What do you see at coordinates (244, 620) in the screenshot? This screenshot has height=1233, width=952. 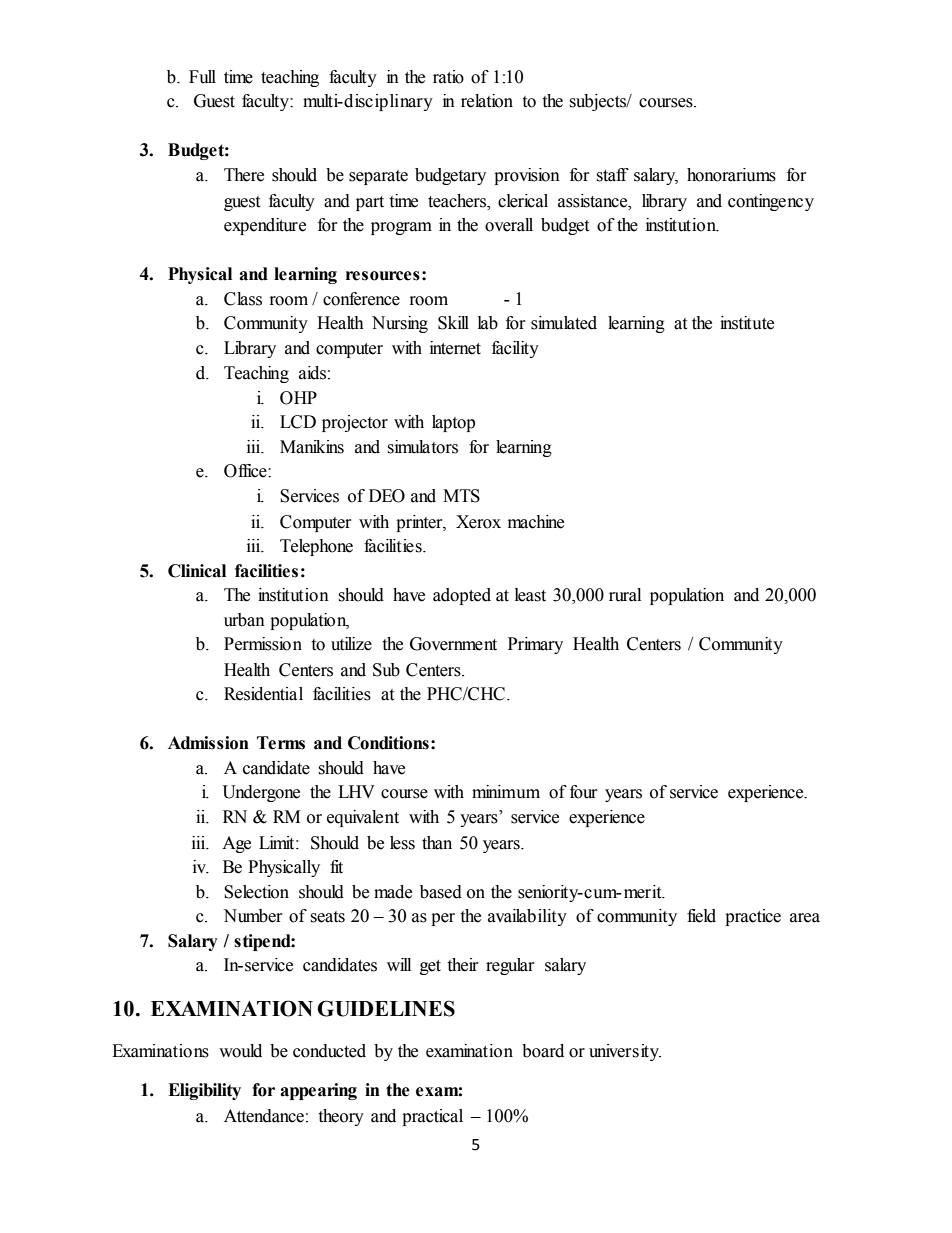 I see `urban` at bounding box center [244, 620].
